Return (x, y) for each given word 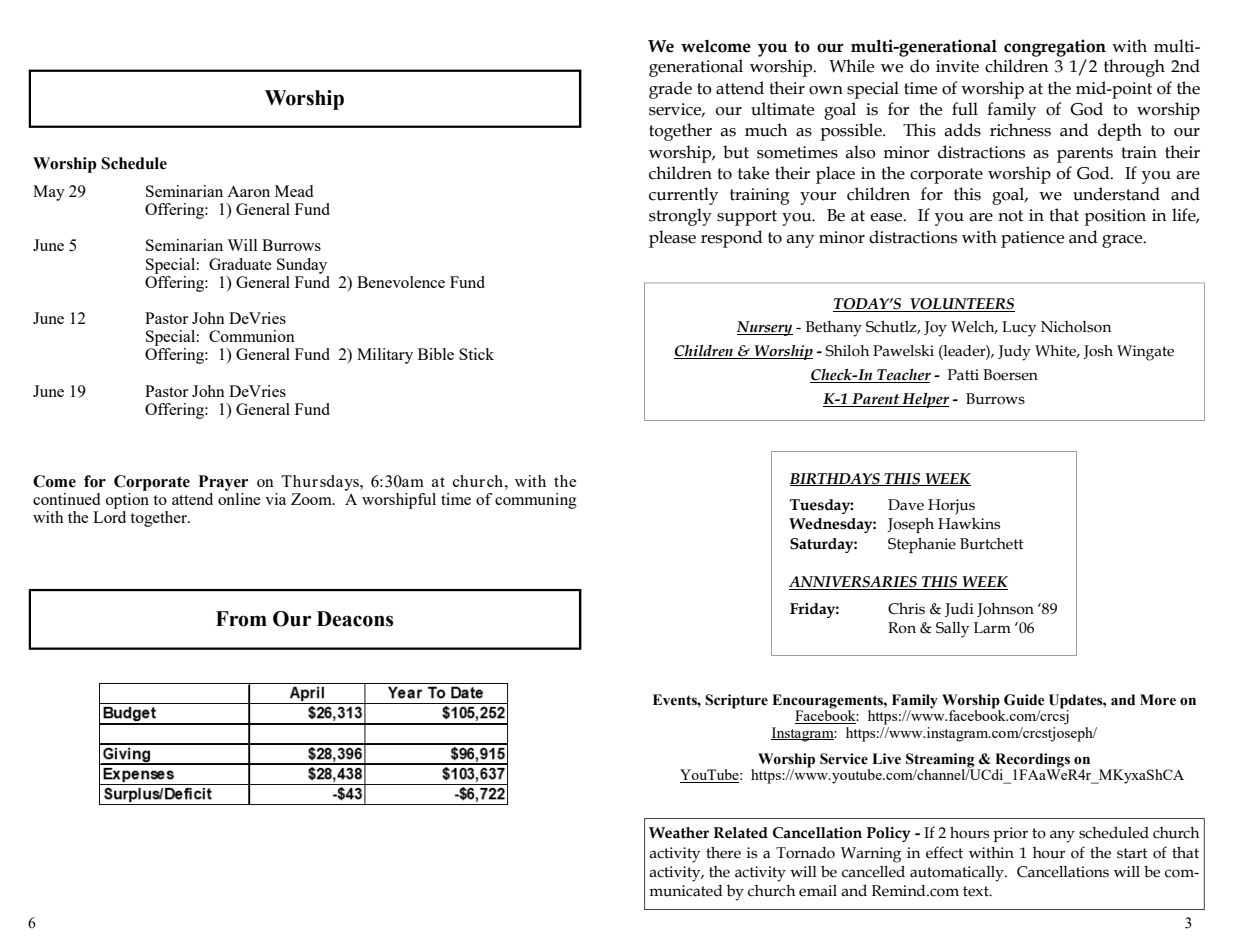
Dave (906, 505)
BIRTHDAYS (836, 479)
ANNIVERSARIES (854, 583)
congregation (1055, 48)
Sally (952, 630)
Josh (1098, 352)
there (723, 853)
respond (732, 239)
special (873, 90)
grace (1123, 241)
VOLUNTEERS (962, 304)
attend (740, 88)
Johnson (1005, 610)
